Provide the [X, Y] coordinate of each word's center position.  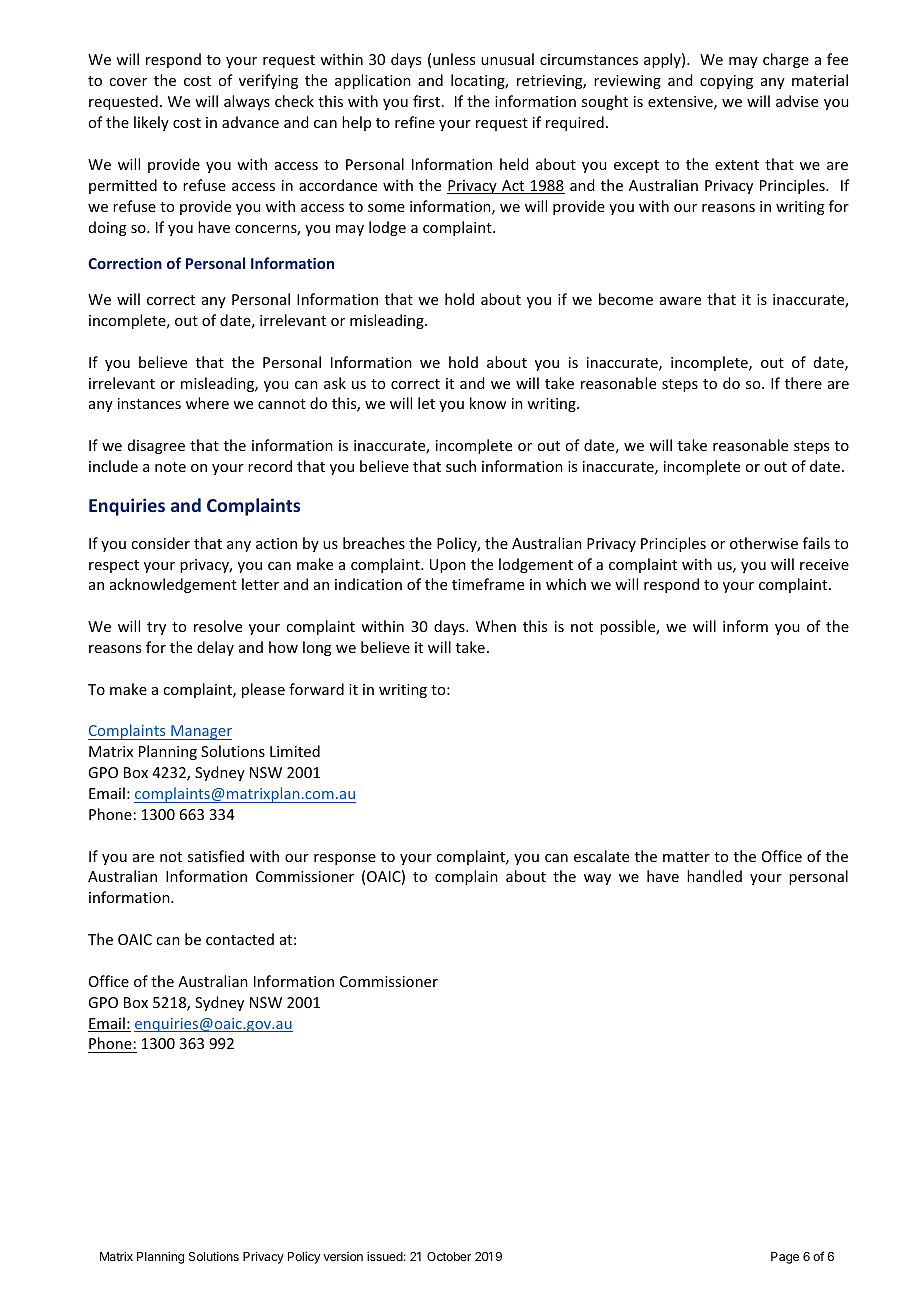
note [170, 467]
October [449, 1256]
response [345, 859]
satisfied [216, 856]
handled [714, 876]
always [247, 102]
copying [726, 82]
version [343, 1256]
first [426, 101]
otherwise [764, 543]
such [461, 466]
